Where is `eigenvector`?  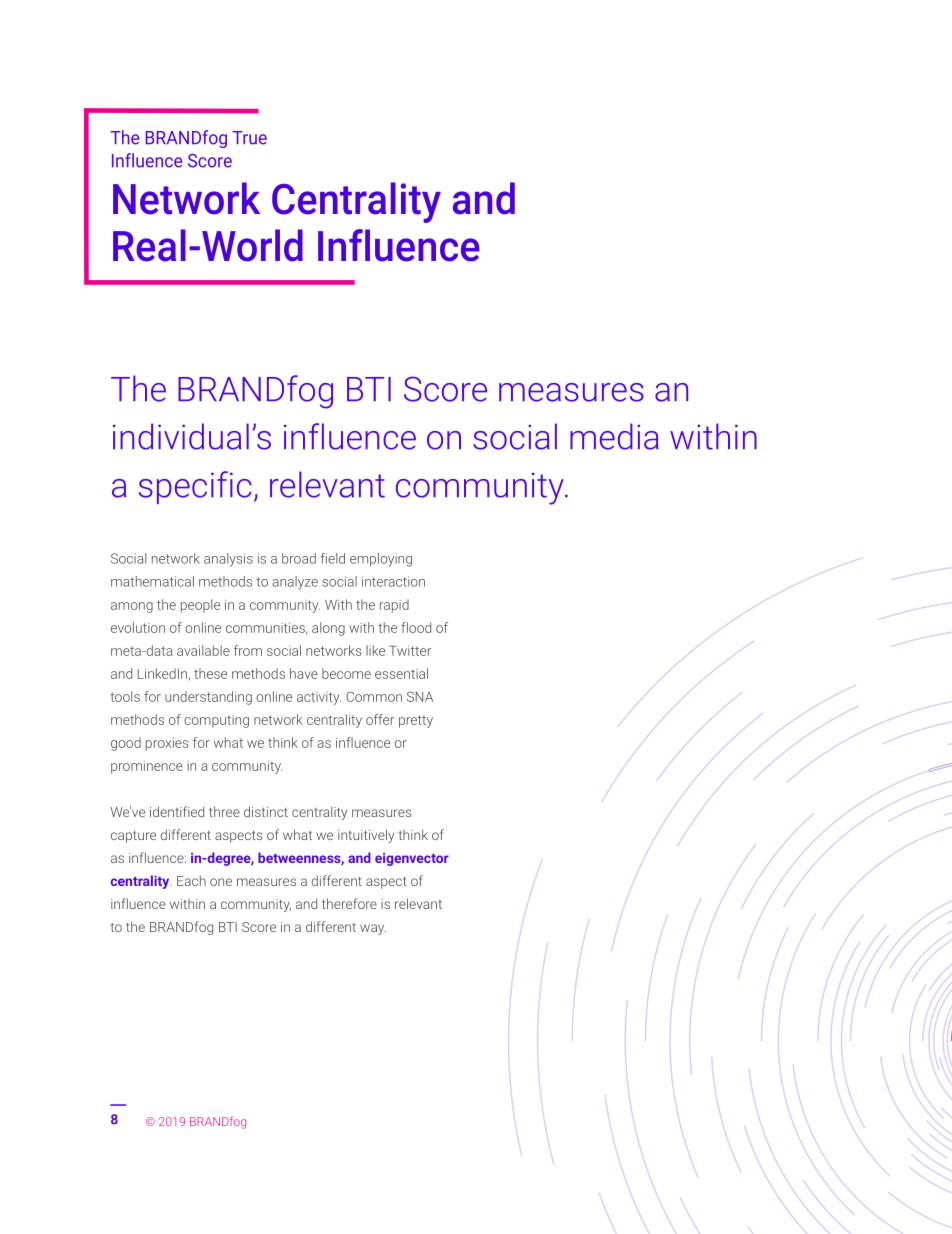
eigenvector is located at coordinates (412, 859).
